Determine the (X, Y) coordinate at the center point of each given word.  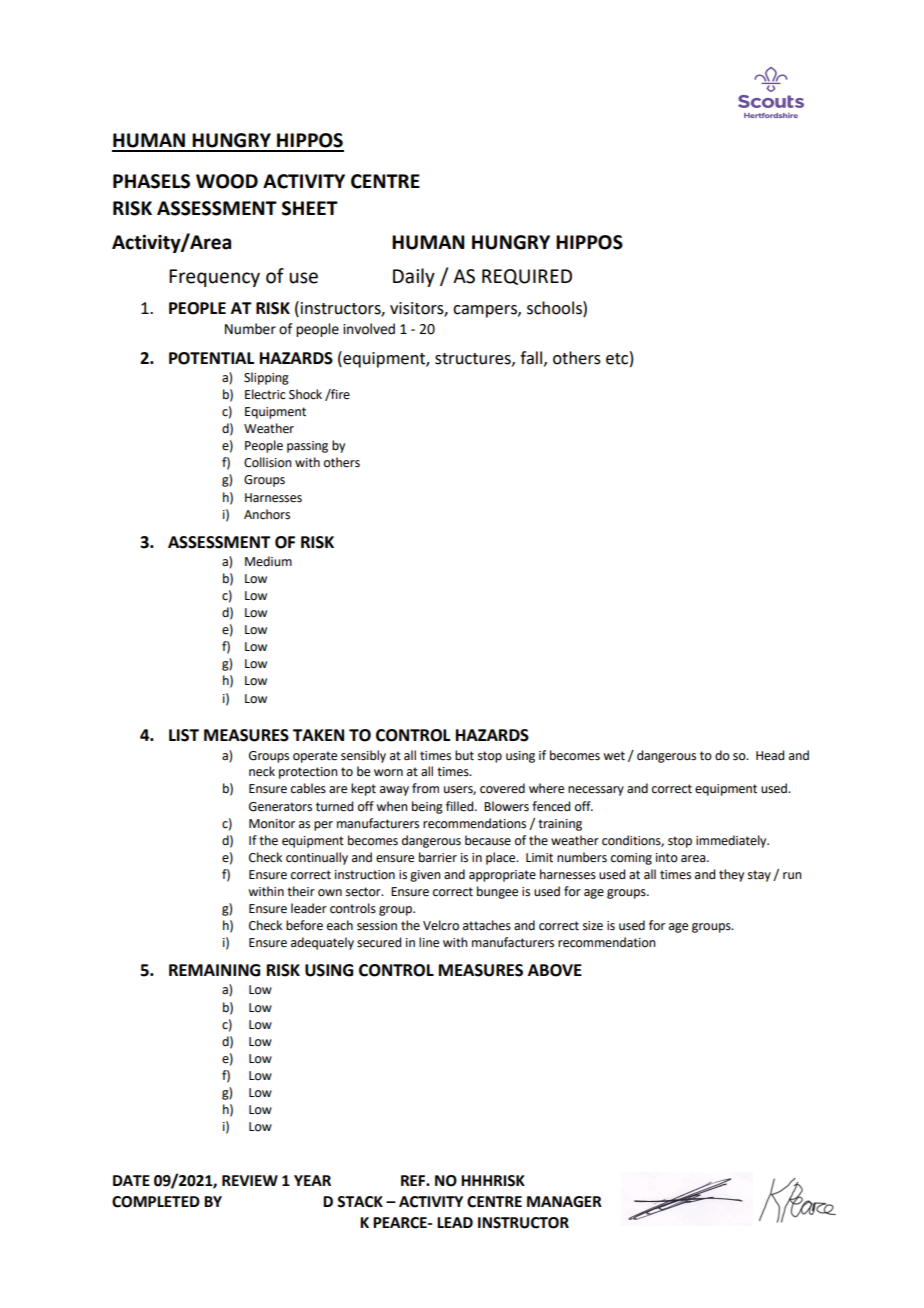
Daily (414, 277)
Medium (268, 561)
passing (307, 447)
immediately (732, 841)
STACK (360, 1202)
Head (770, 755)
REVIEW (250, 1180)
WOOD (227, 181)
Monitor (272, 824)
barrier (438, 857)
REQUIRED (527, 277)
